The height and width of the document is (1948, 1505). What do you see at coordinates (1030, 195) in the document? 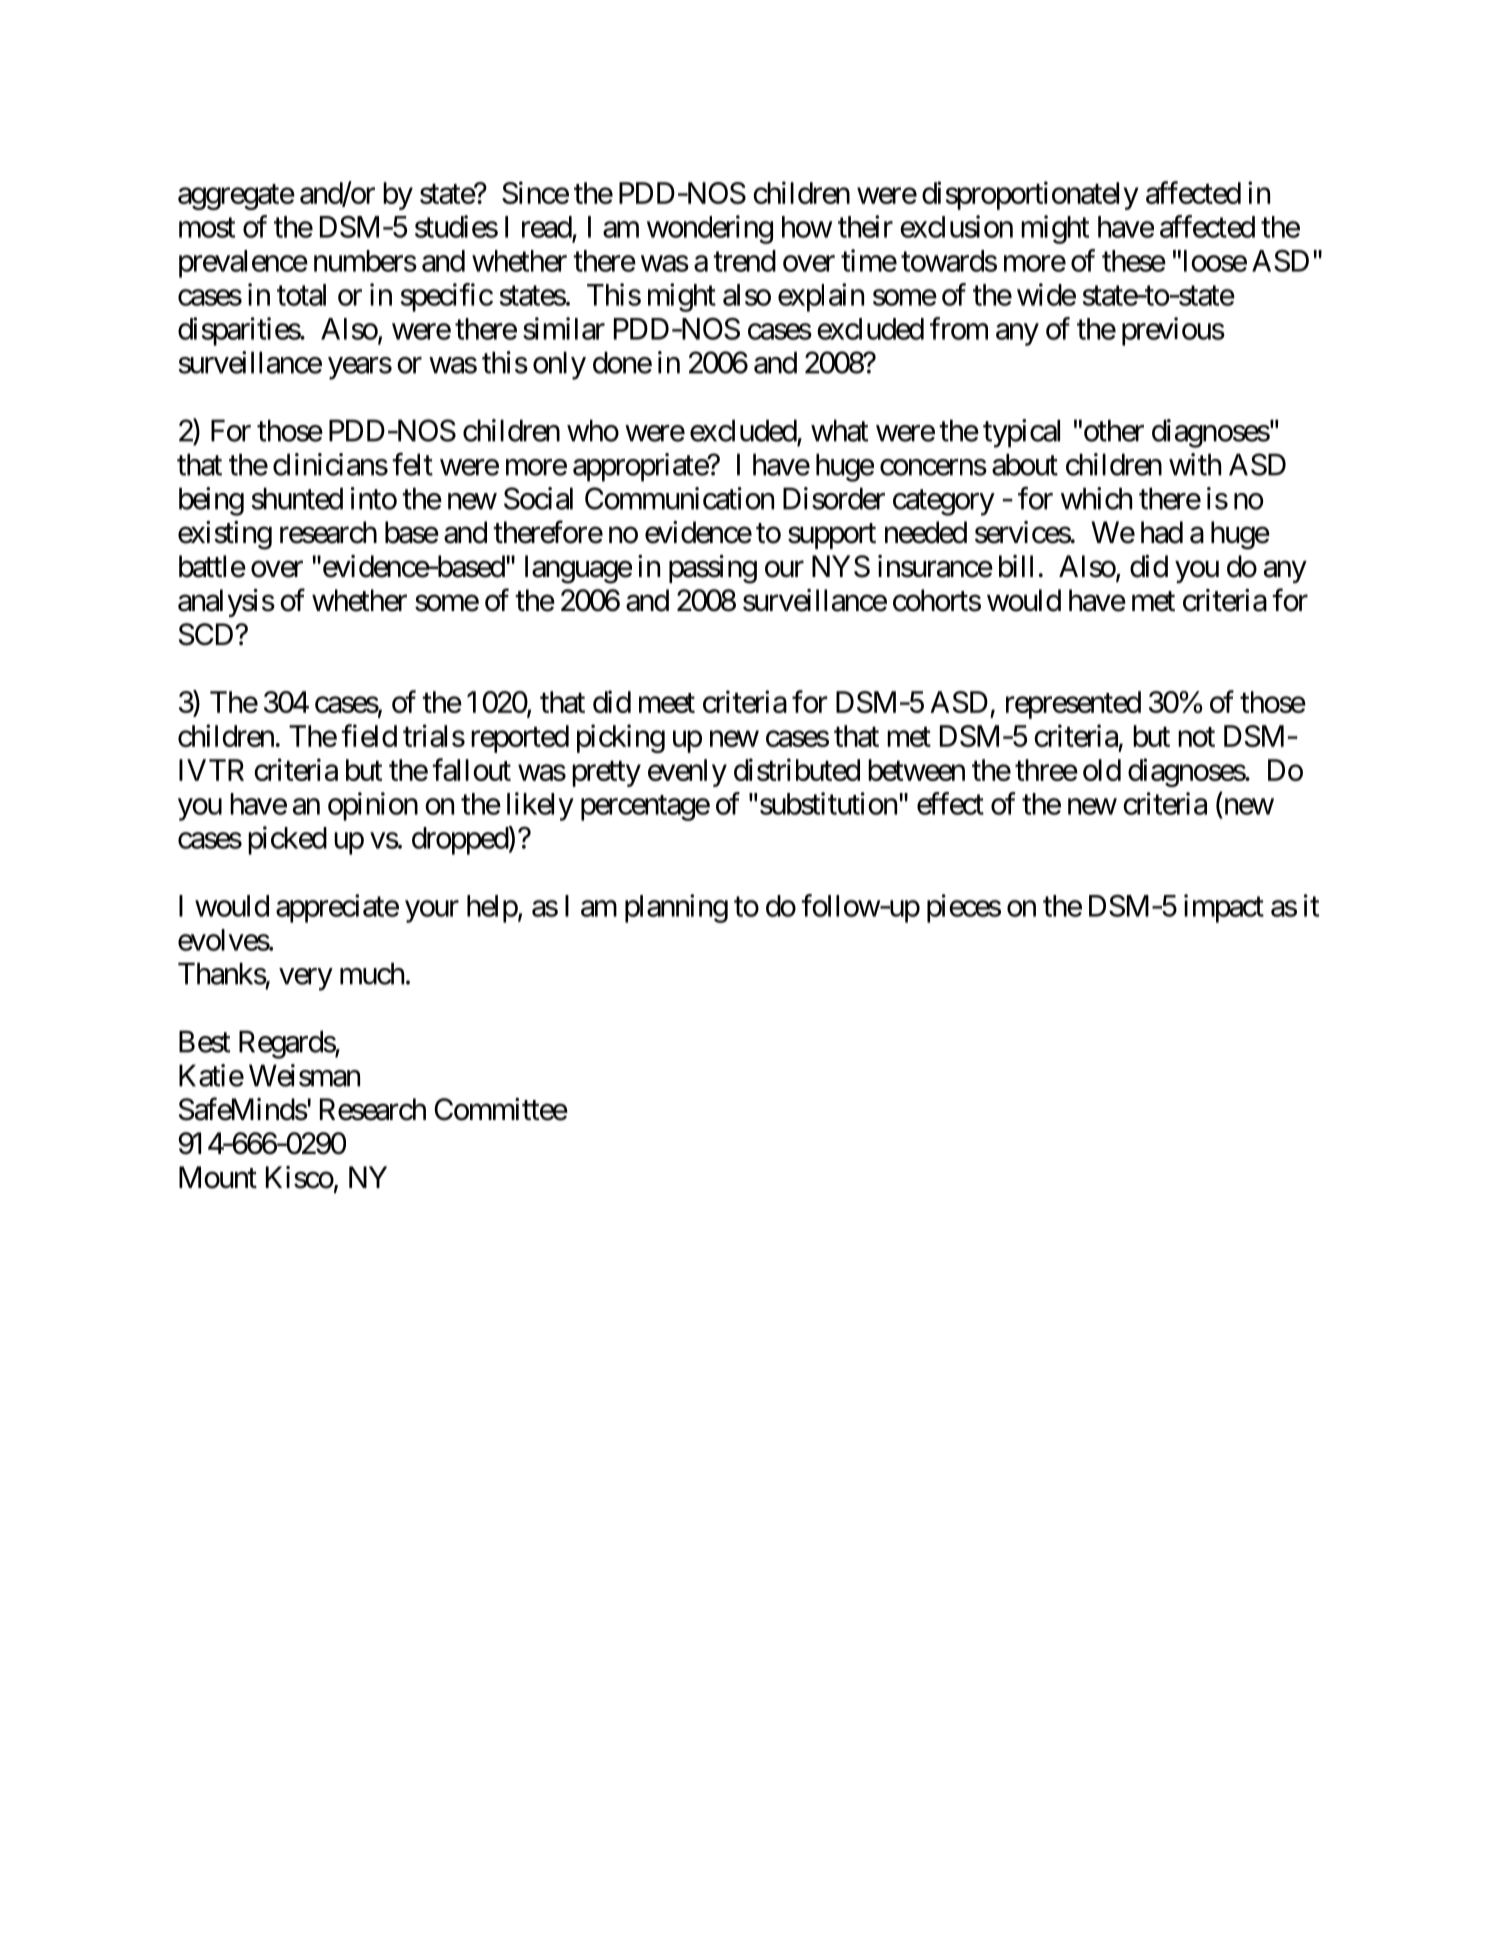
I see `disproportionately` at bounding box center [1030, 195].
